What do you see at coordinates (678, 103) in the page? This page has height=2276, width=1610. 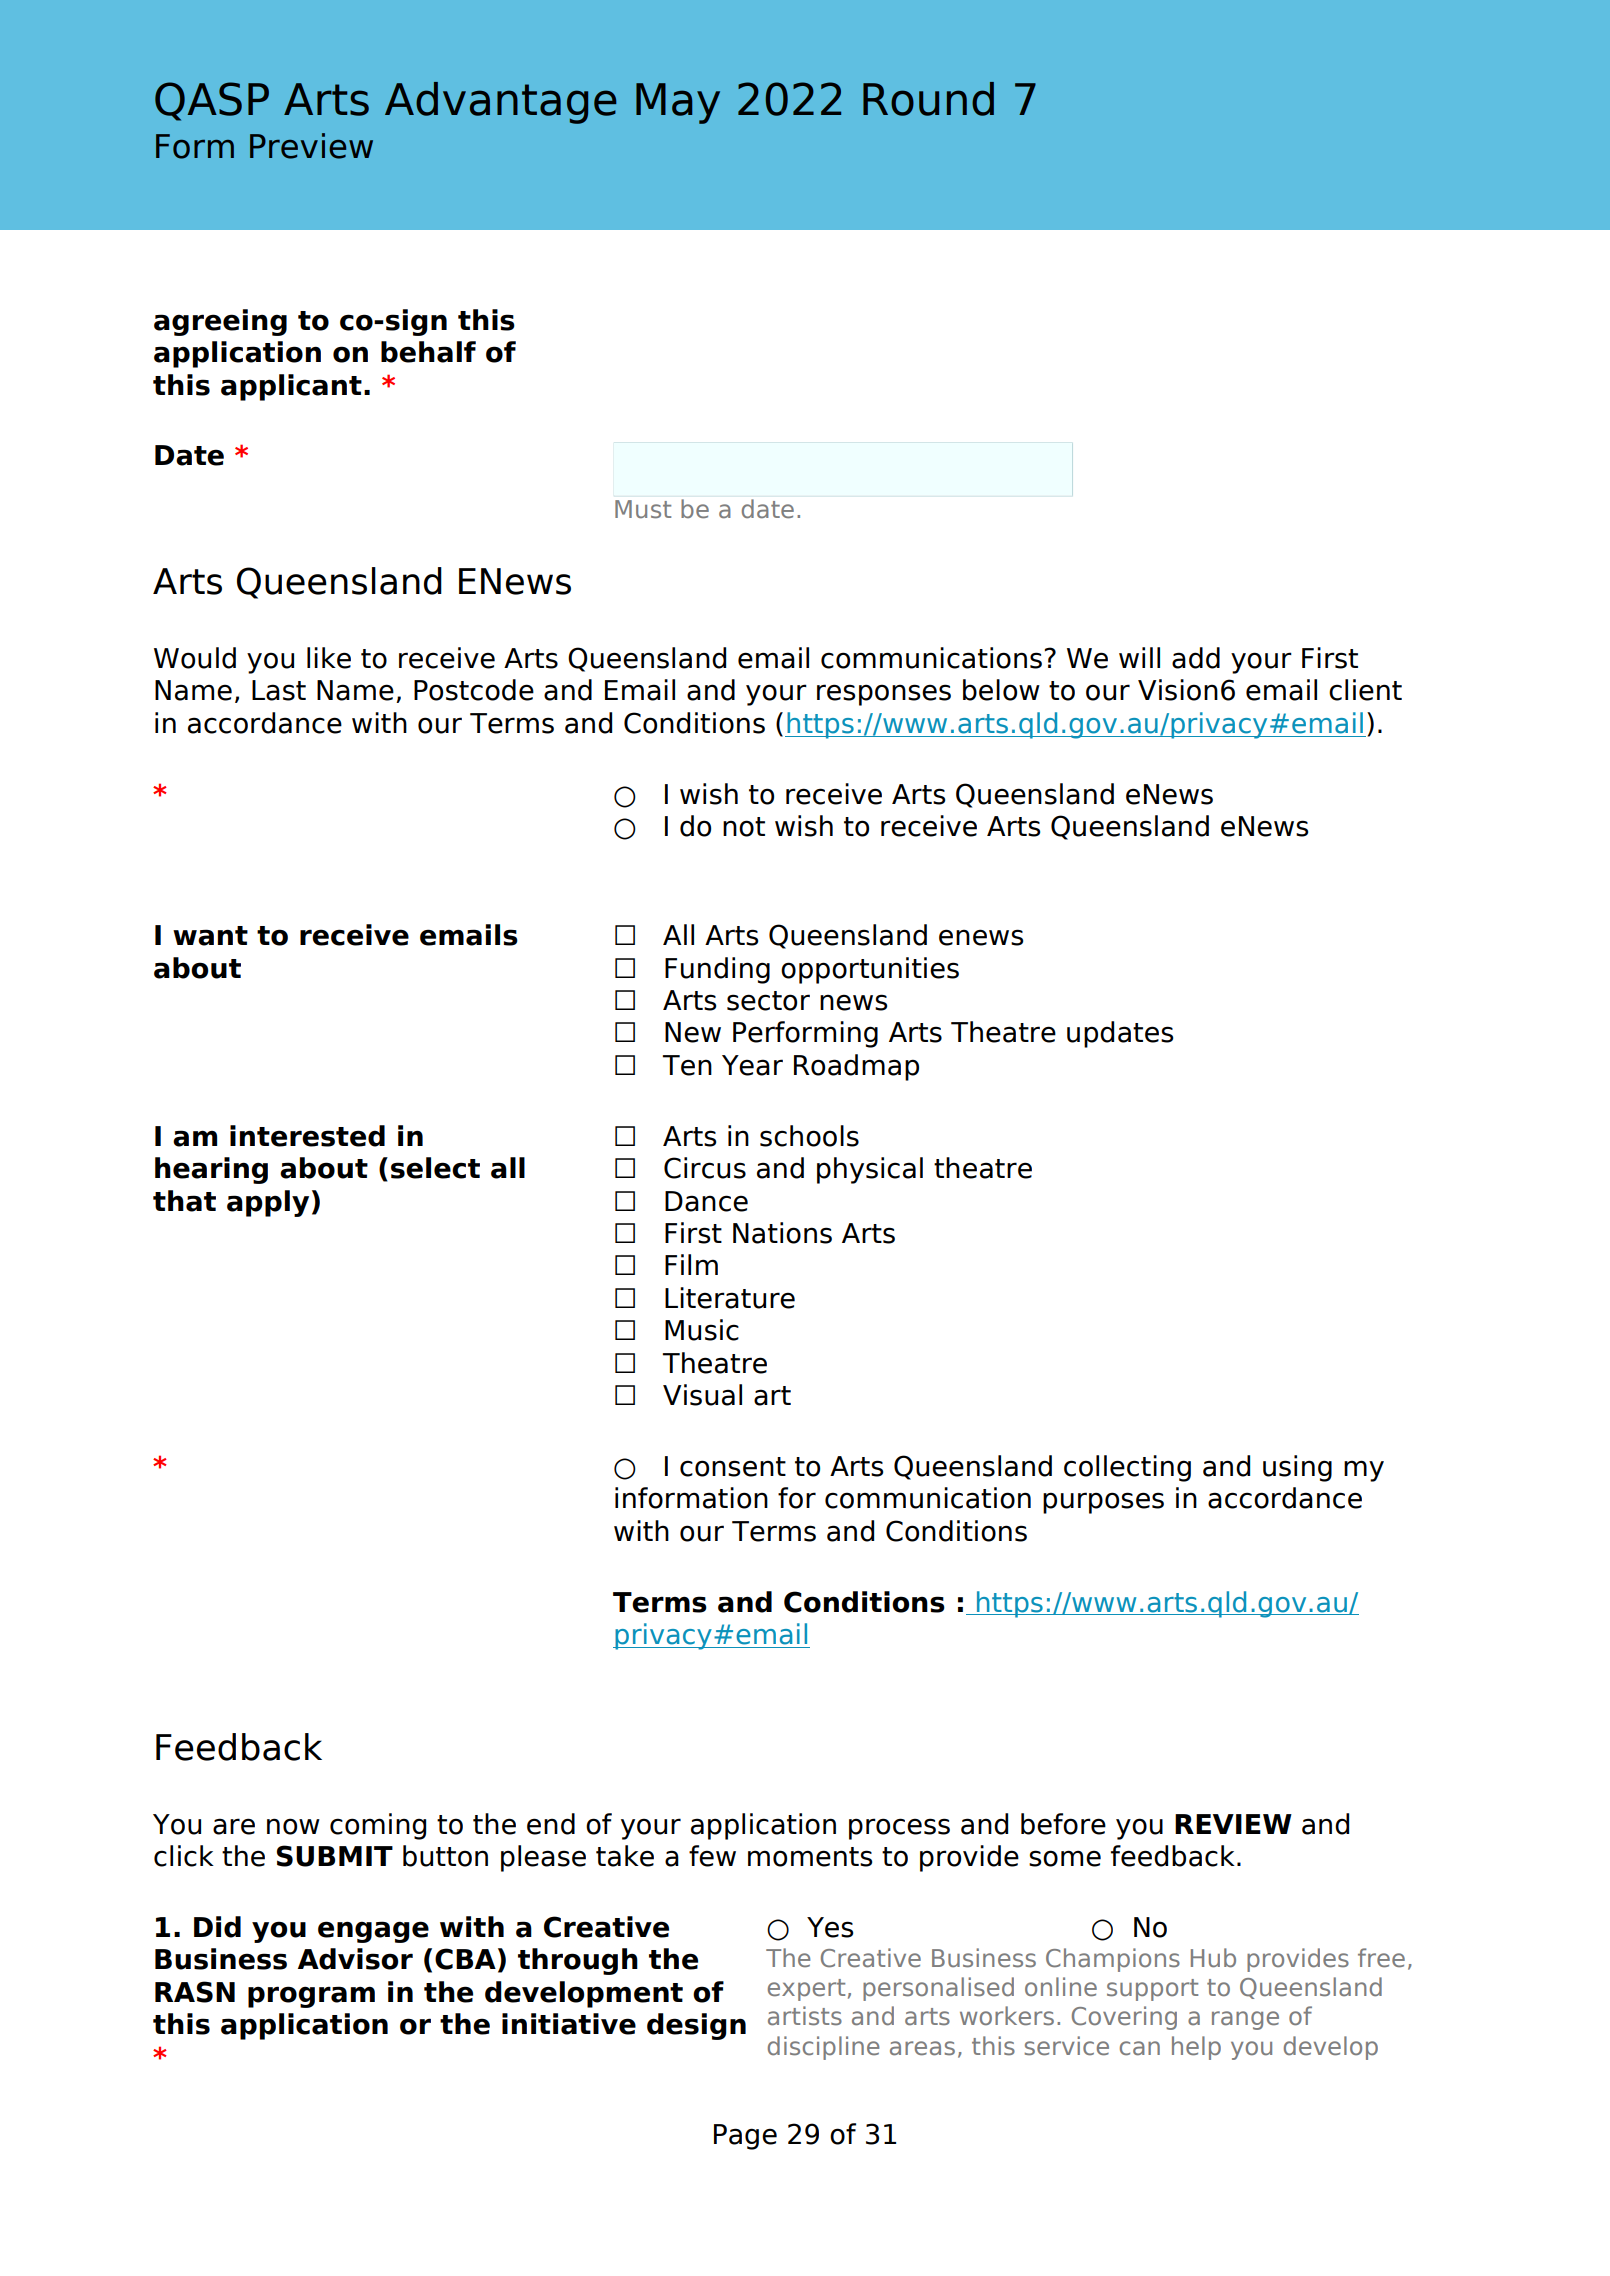 I see `May` at bounding box center [678, 103].
